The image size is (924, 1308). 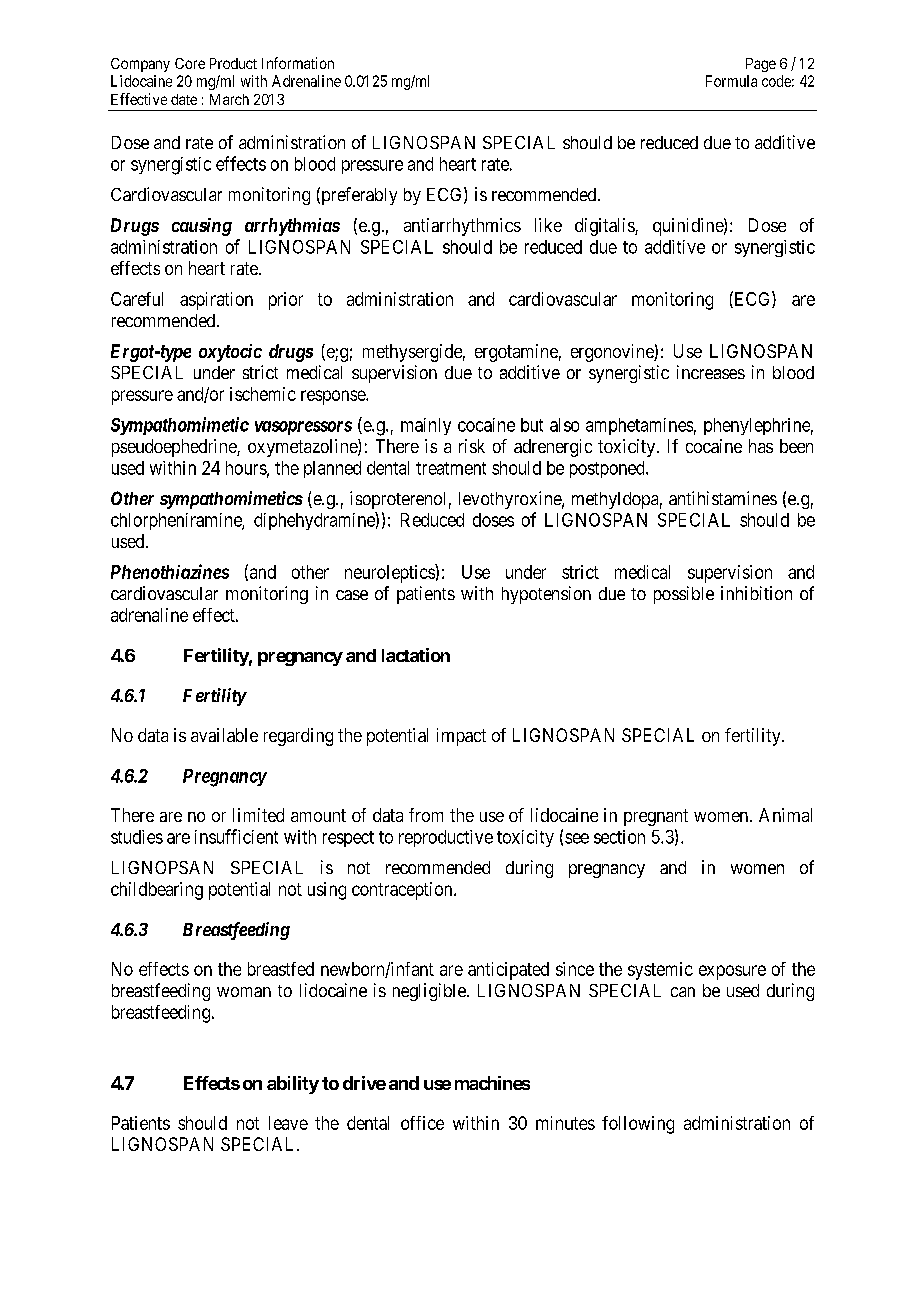 What do you see at coordinates (422, 1123) in the image?
I see `office` at bounding box center [422, 1123].
